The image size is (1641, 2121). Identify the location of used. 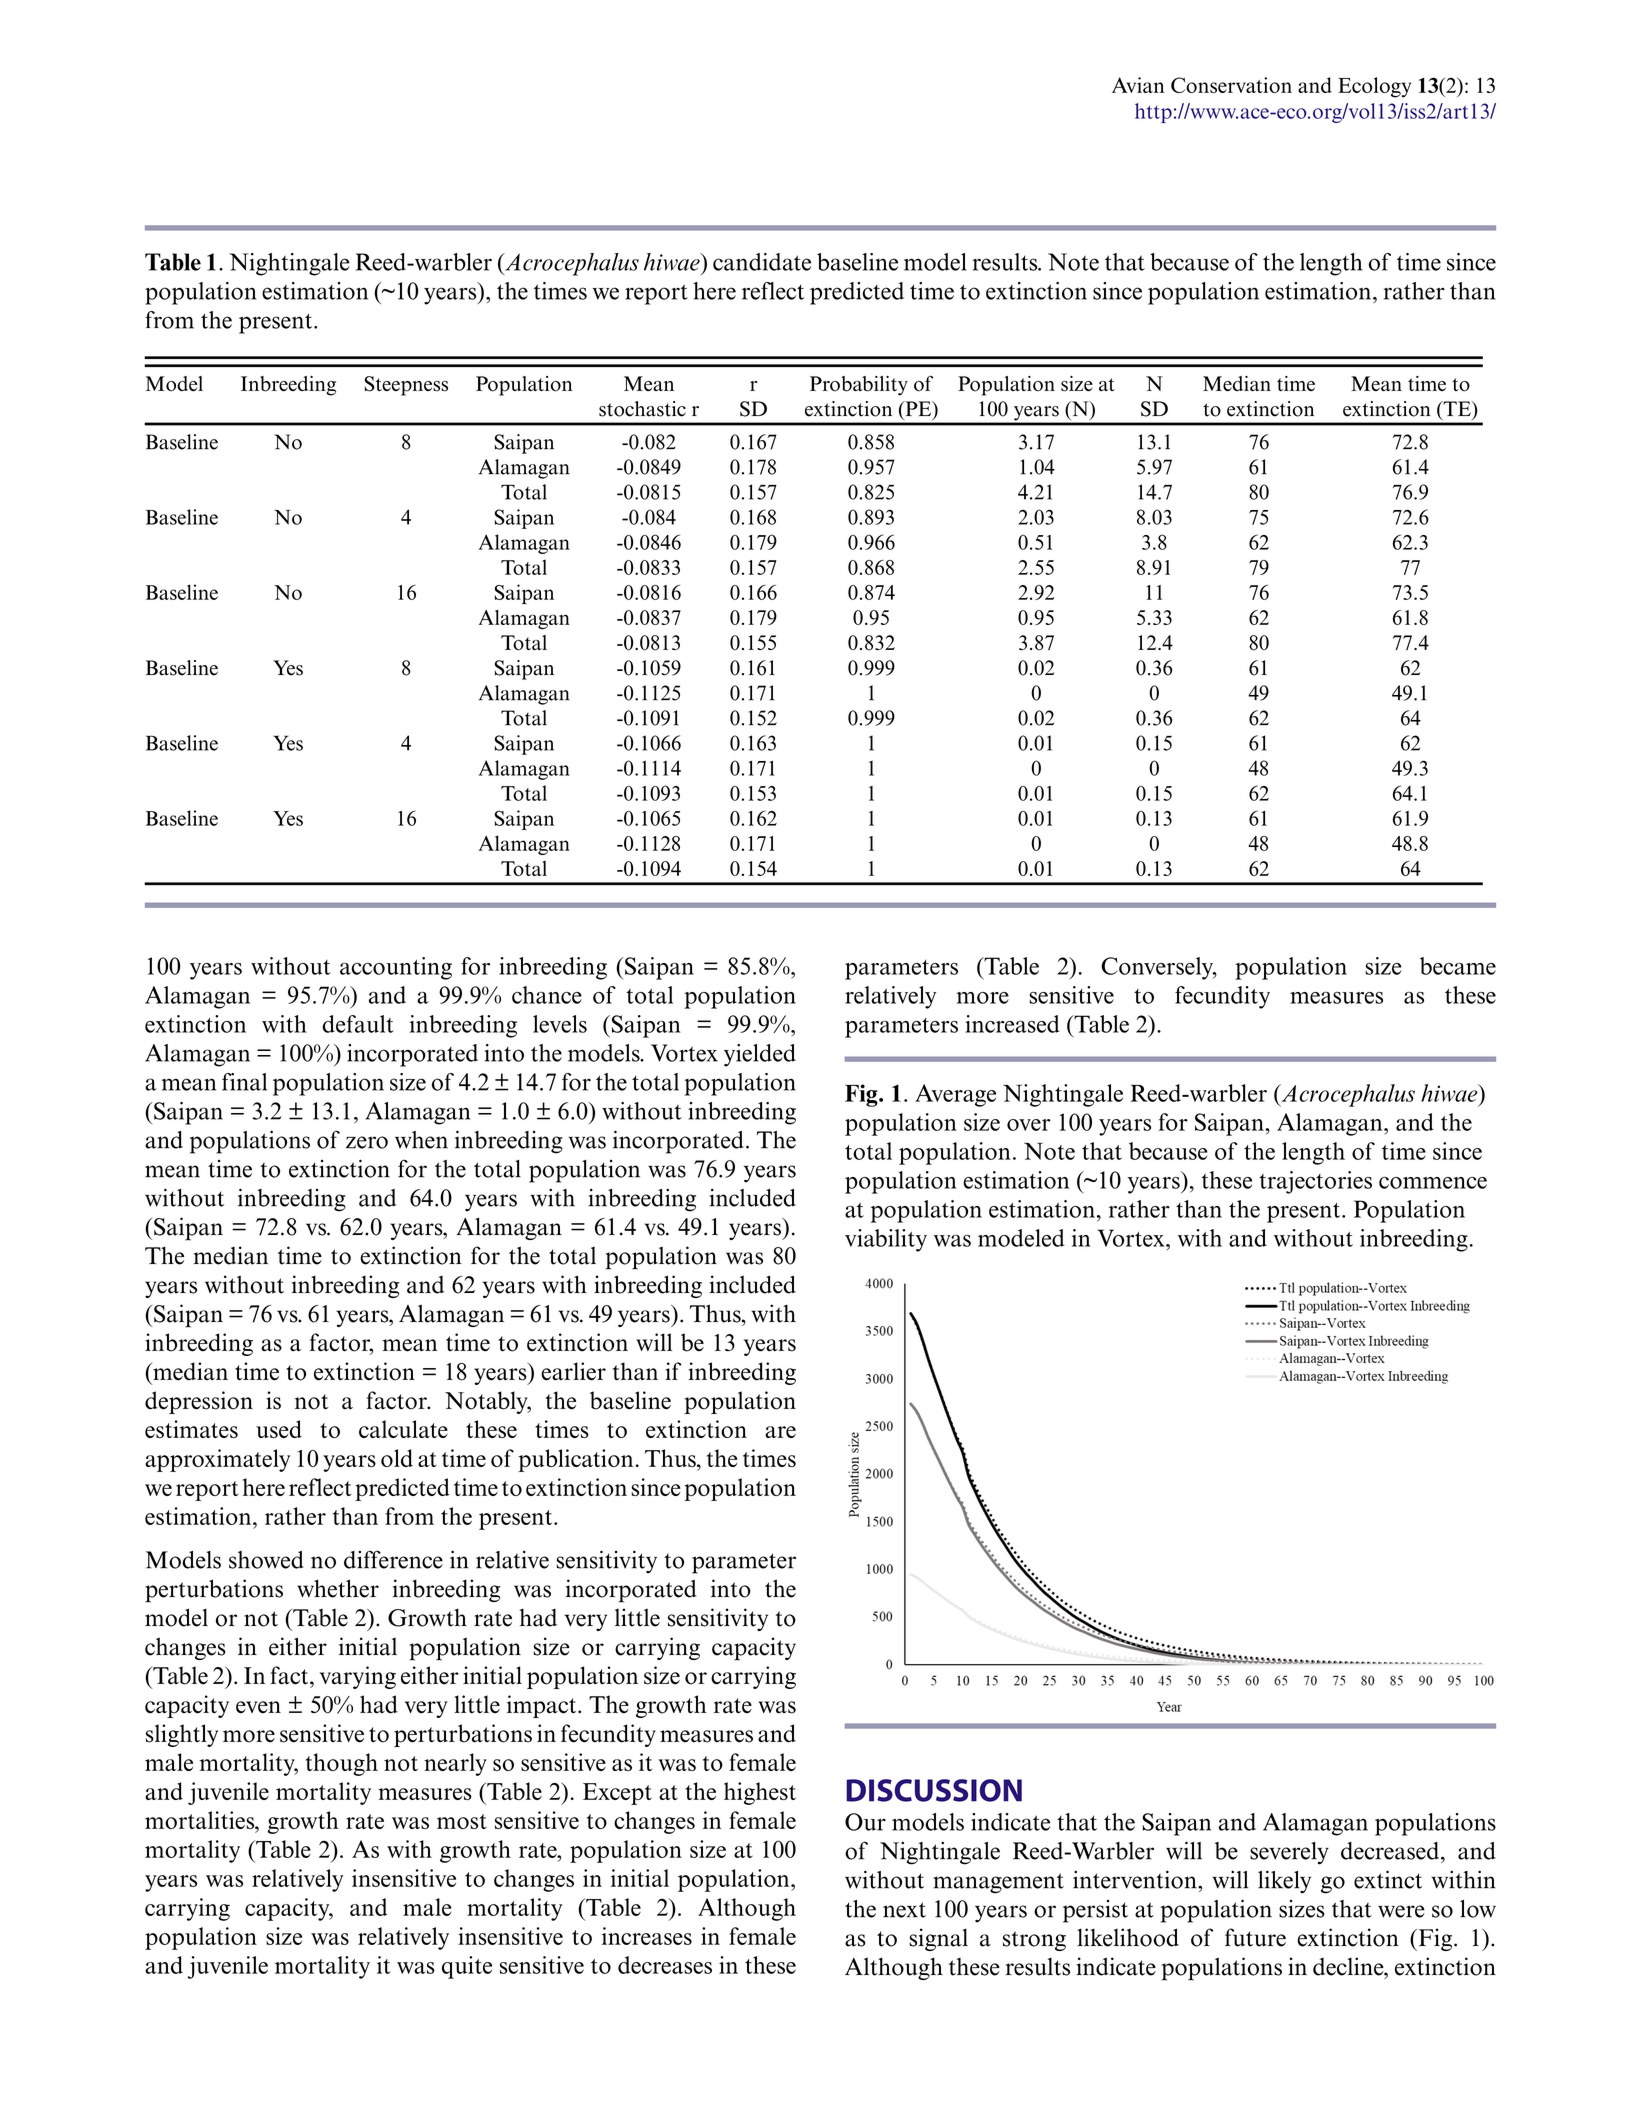
(279, 1429).
